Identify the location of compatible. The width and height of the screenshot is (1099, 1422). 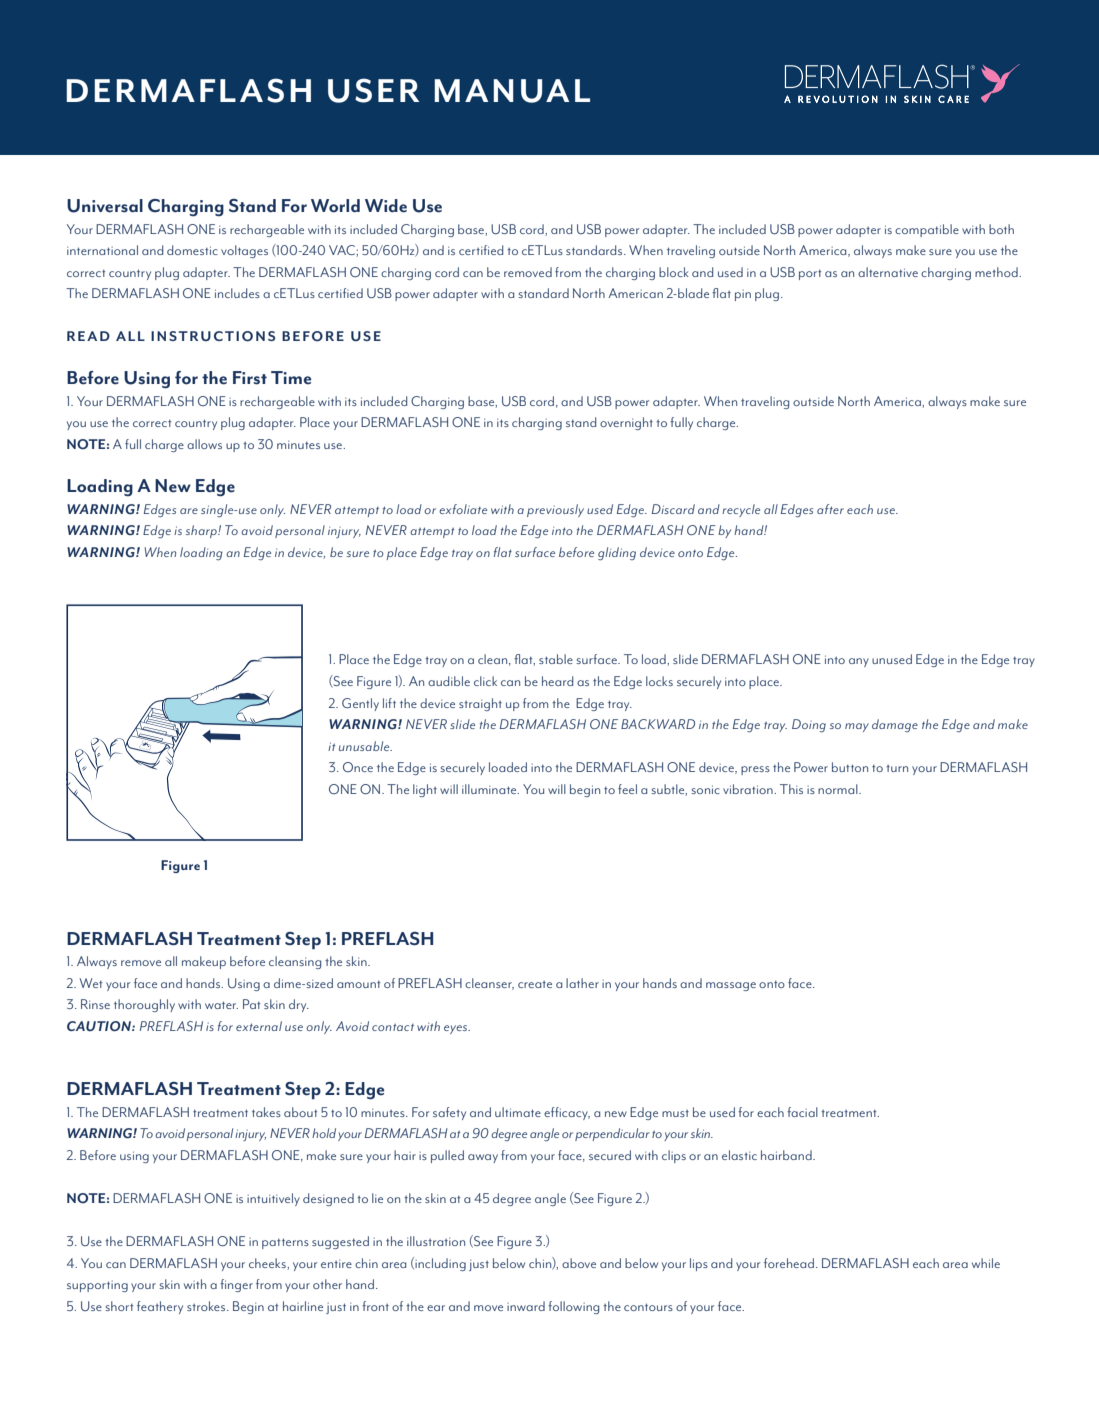
(927, 230).
